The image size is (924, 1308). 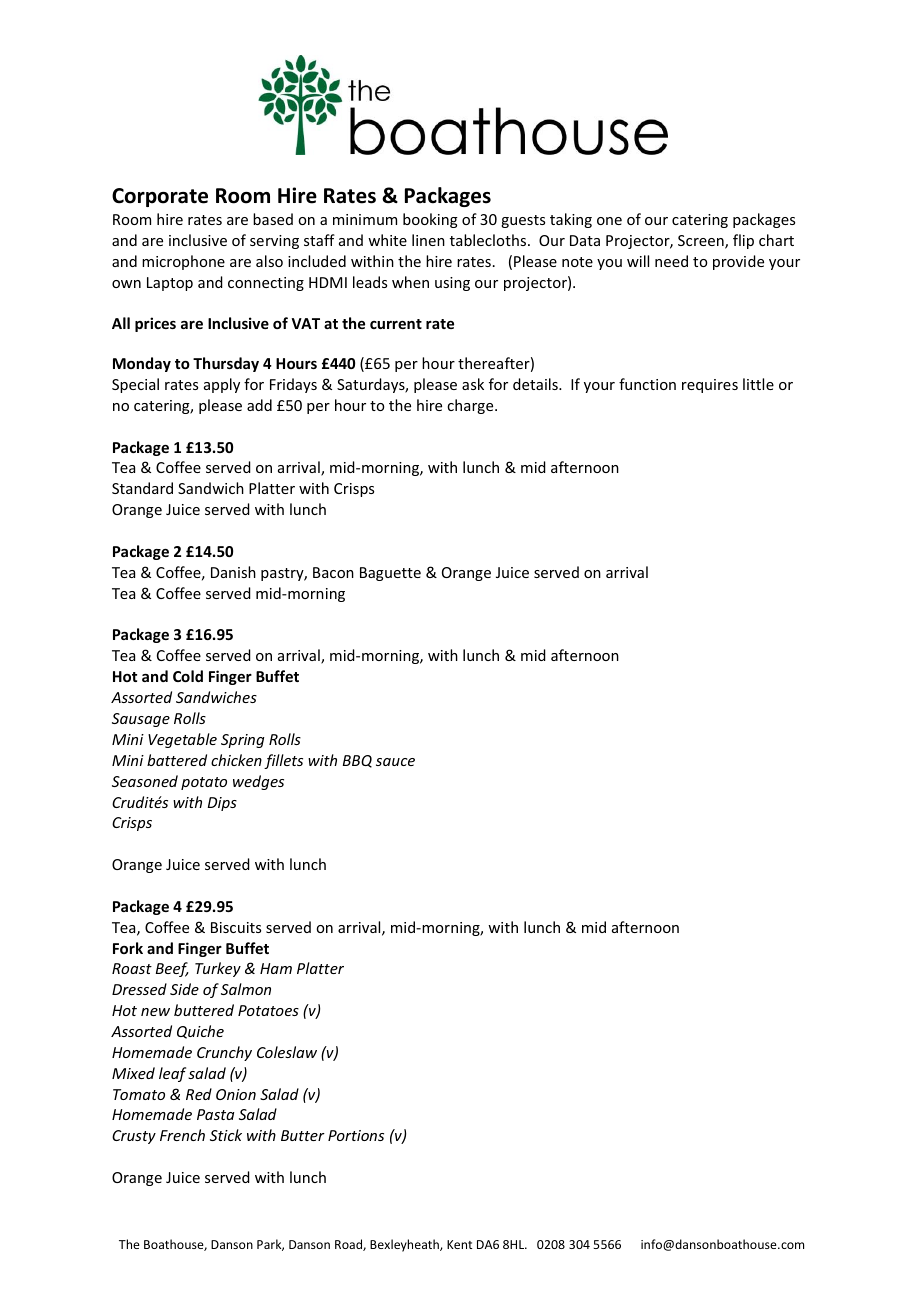 What do you see at coordinates (459, 1244) in the image?
I see `Kent` at bounding box center [459, 1244].
